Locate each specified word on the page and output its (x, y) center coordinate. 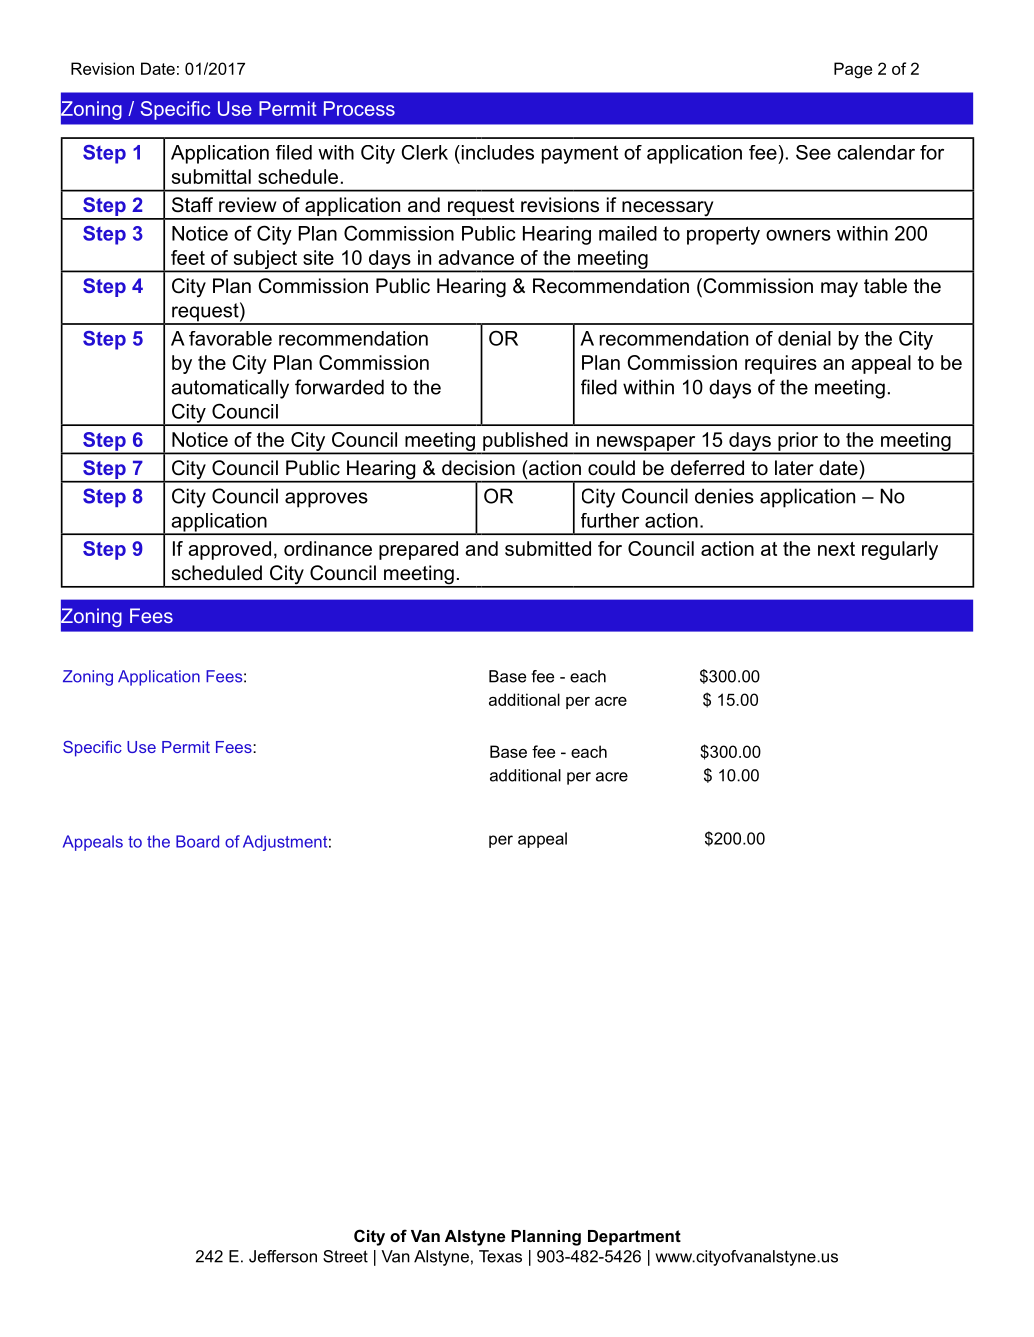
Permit (288, 108)
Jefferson (283, 1256)
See (813, 152)
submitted (548, 548)
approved (229, 550)
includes (496, 152)
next (836, 549)
